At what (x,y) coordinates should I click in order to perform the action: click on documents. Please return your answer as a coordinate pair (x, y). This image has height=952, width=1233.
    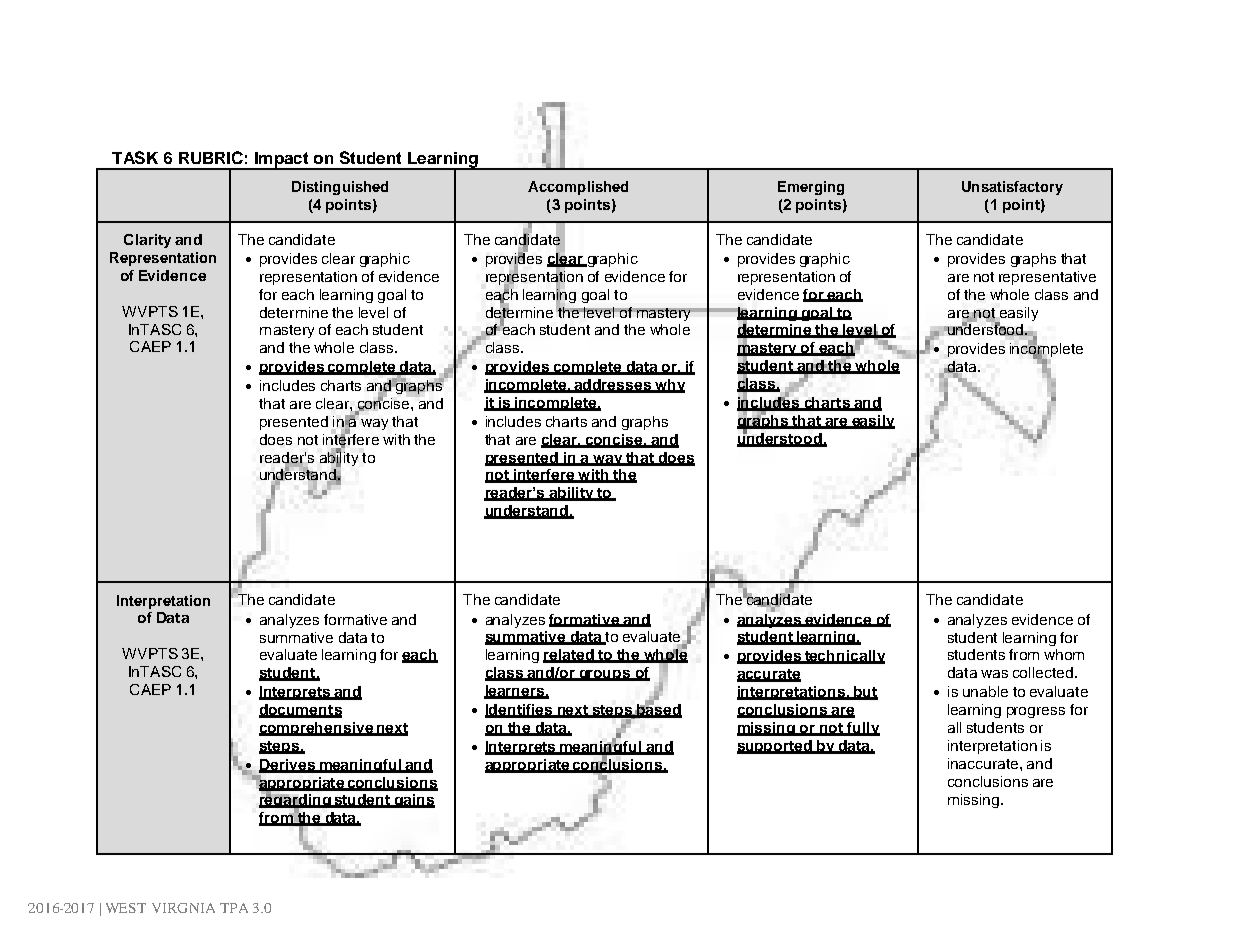
    Looking at the image, I should click on (300, 711).
